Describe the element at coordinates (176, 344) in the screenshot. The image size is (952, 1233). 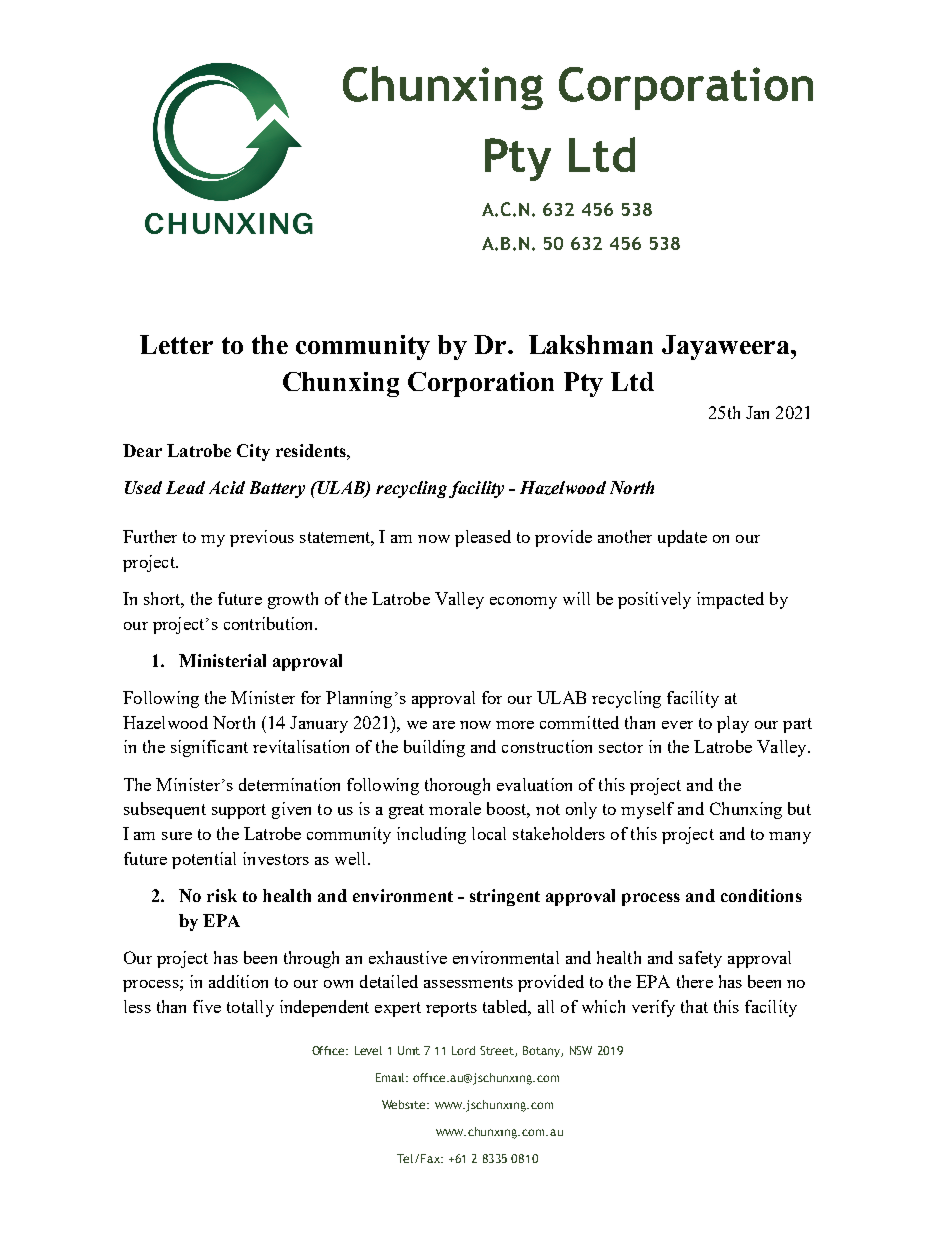
I see `Letter` at that location.
